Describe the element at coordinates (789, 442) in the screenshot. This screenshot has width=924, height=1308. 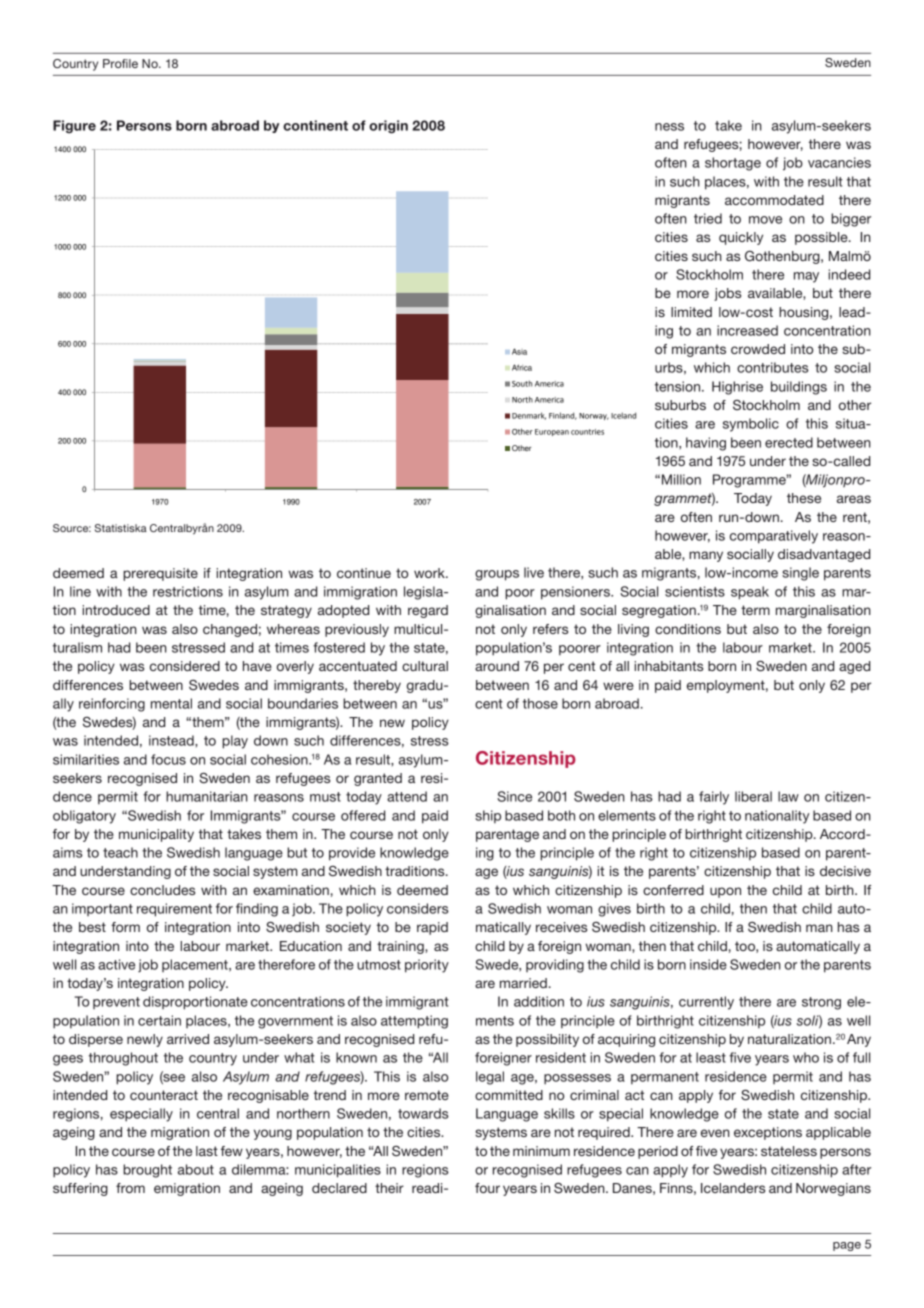
I see `erected` at that location.
